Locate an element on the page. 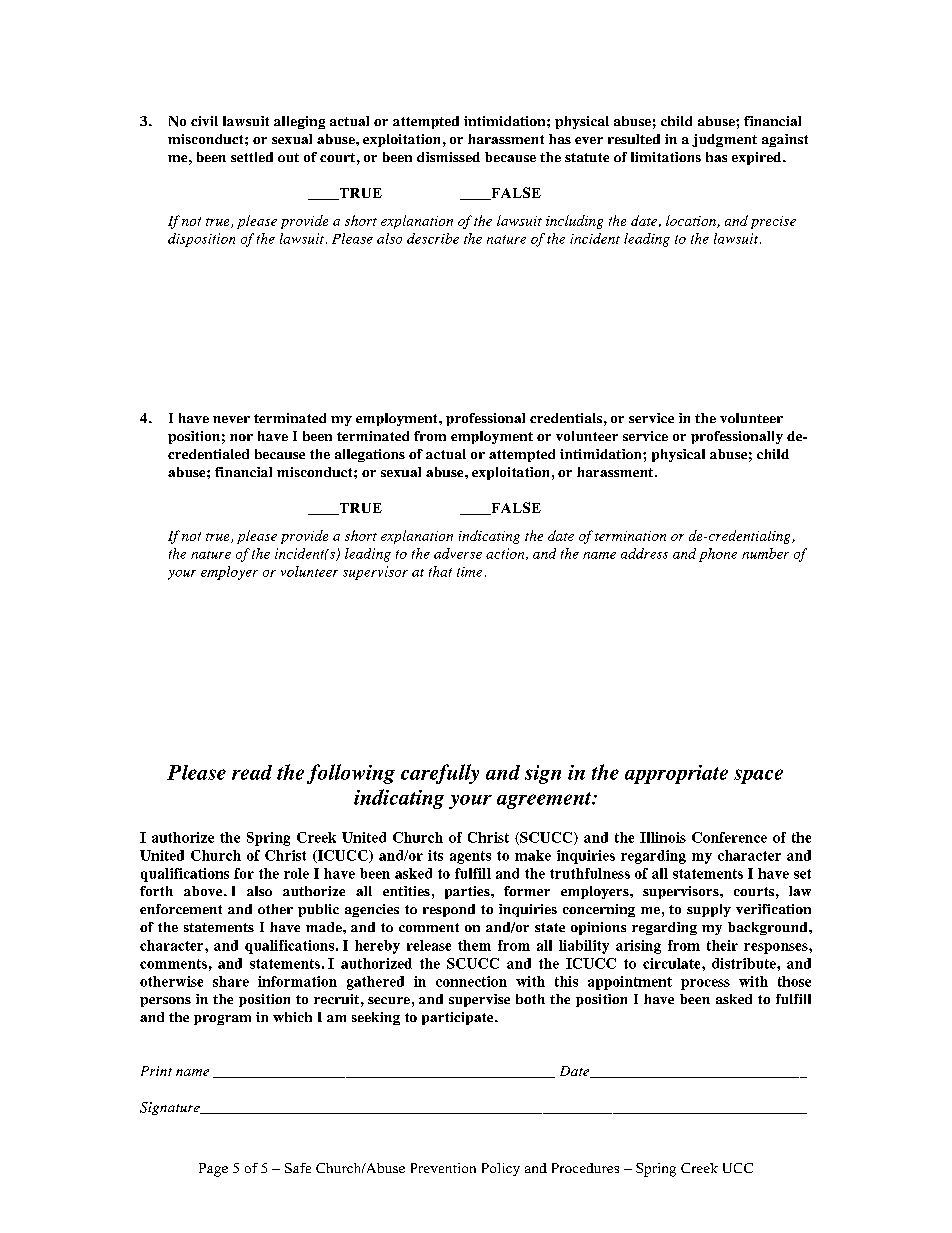 This document has width=952, height=1233. location is located at coordinates (692, 221).
